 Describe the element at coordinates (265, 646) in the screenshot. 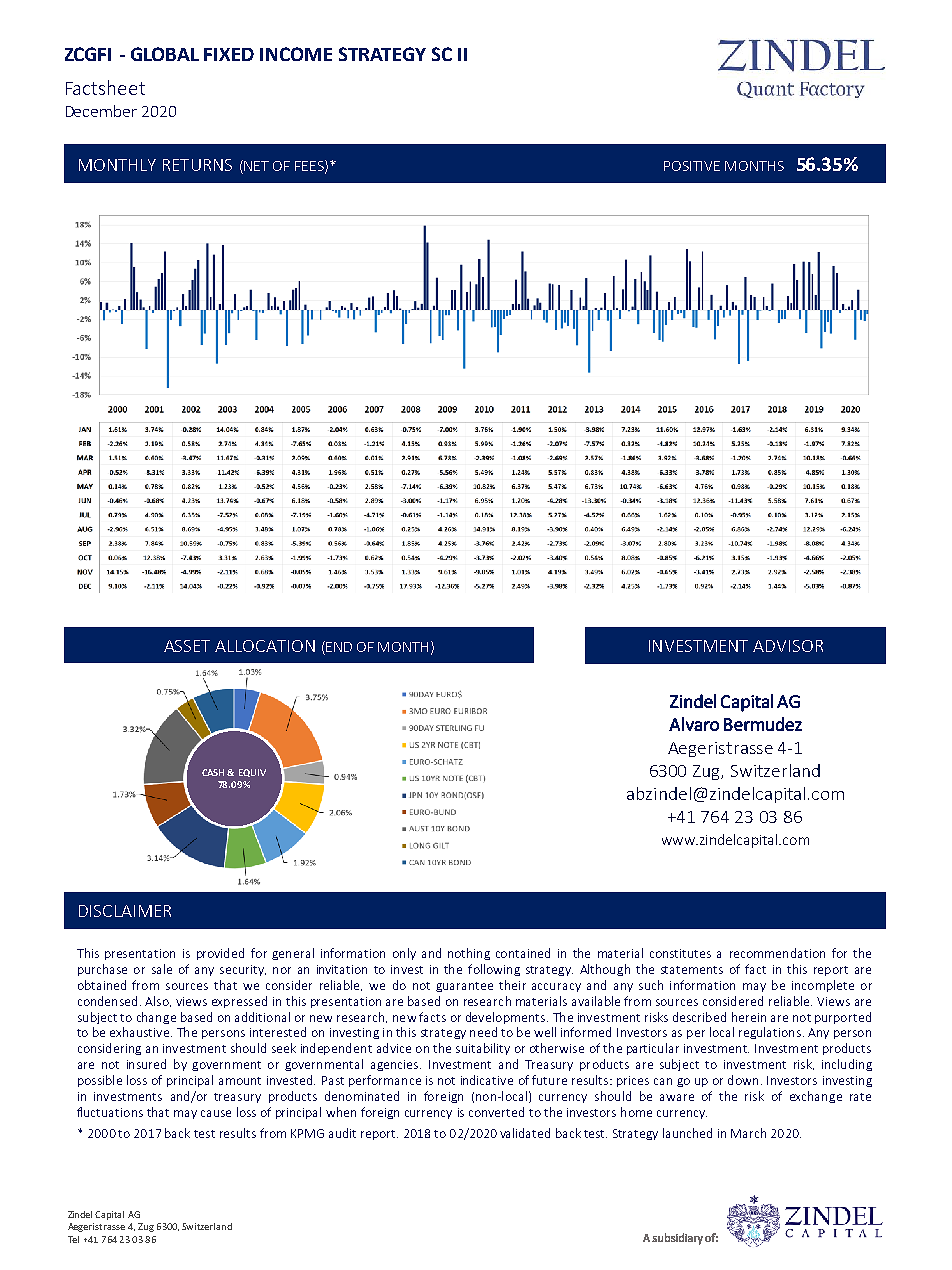

I see `ALLOCATION` at that location.
